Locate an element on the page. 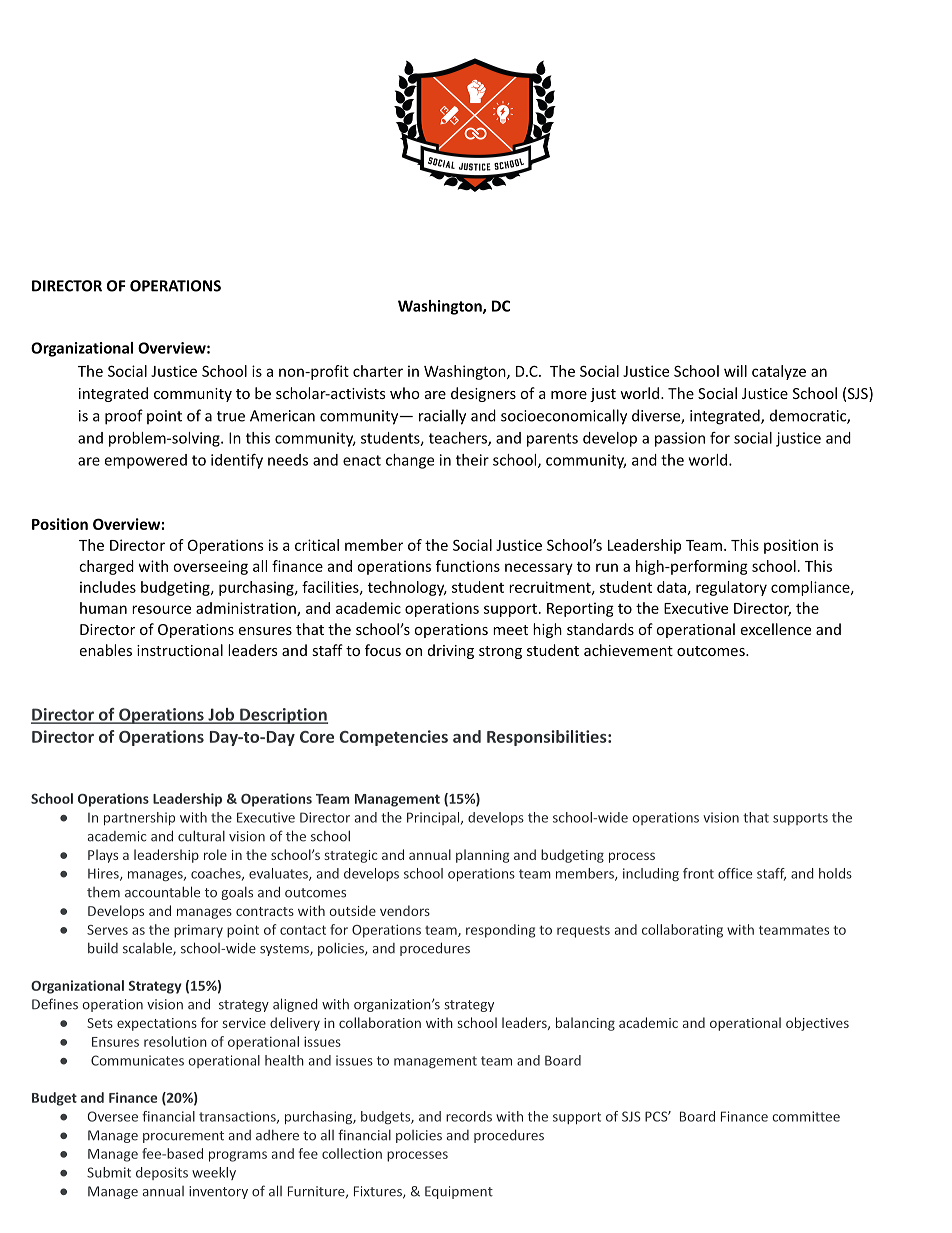  committee is located at coordinates (806, 1116).
